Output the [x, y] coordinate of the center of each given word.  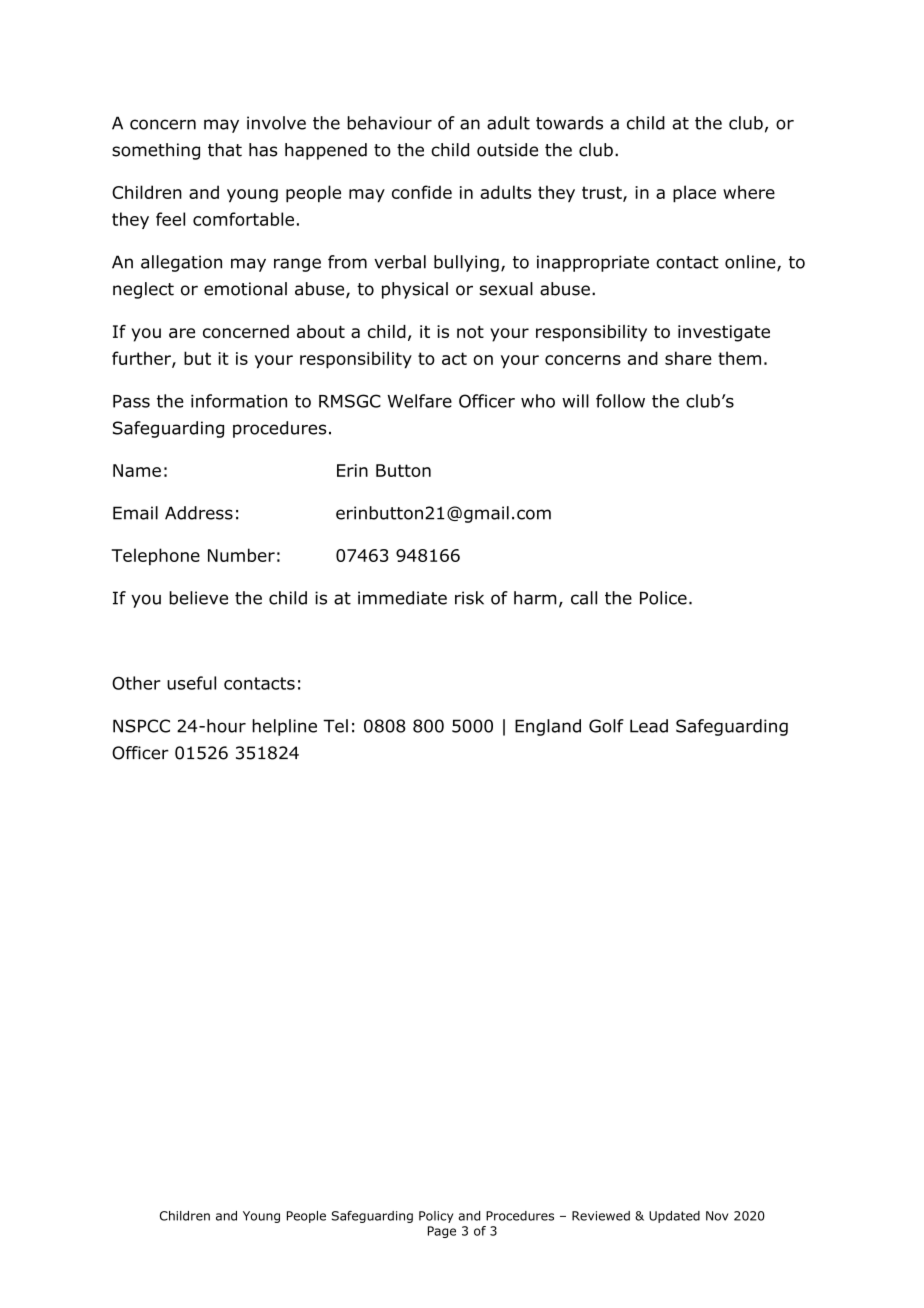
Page [442, 1232]
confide [422, 192]
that [225, 150]
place [694, 194]
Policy [436, 1217]
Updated [674, 1217]
